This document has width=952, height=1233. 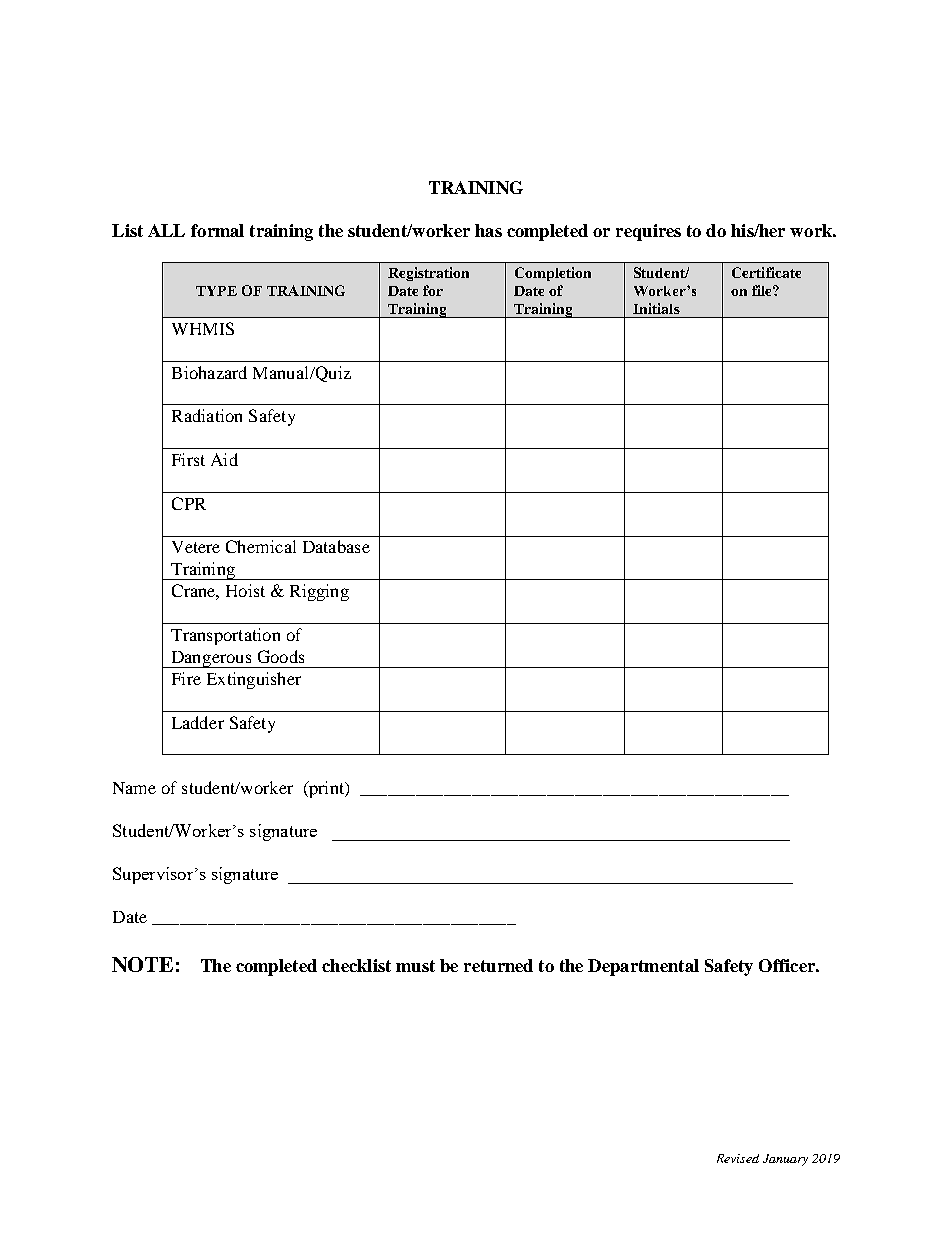 What do you see at coordinates (428, 274) in the document?
I see `Registration` at bounding box center [428, 274].
